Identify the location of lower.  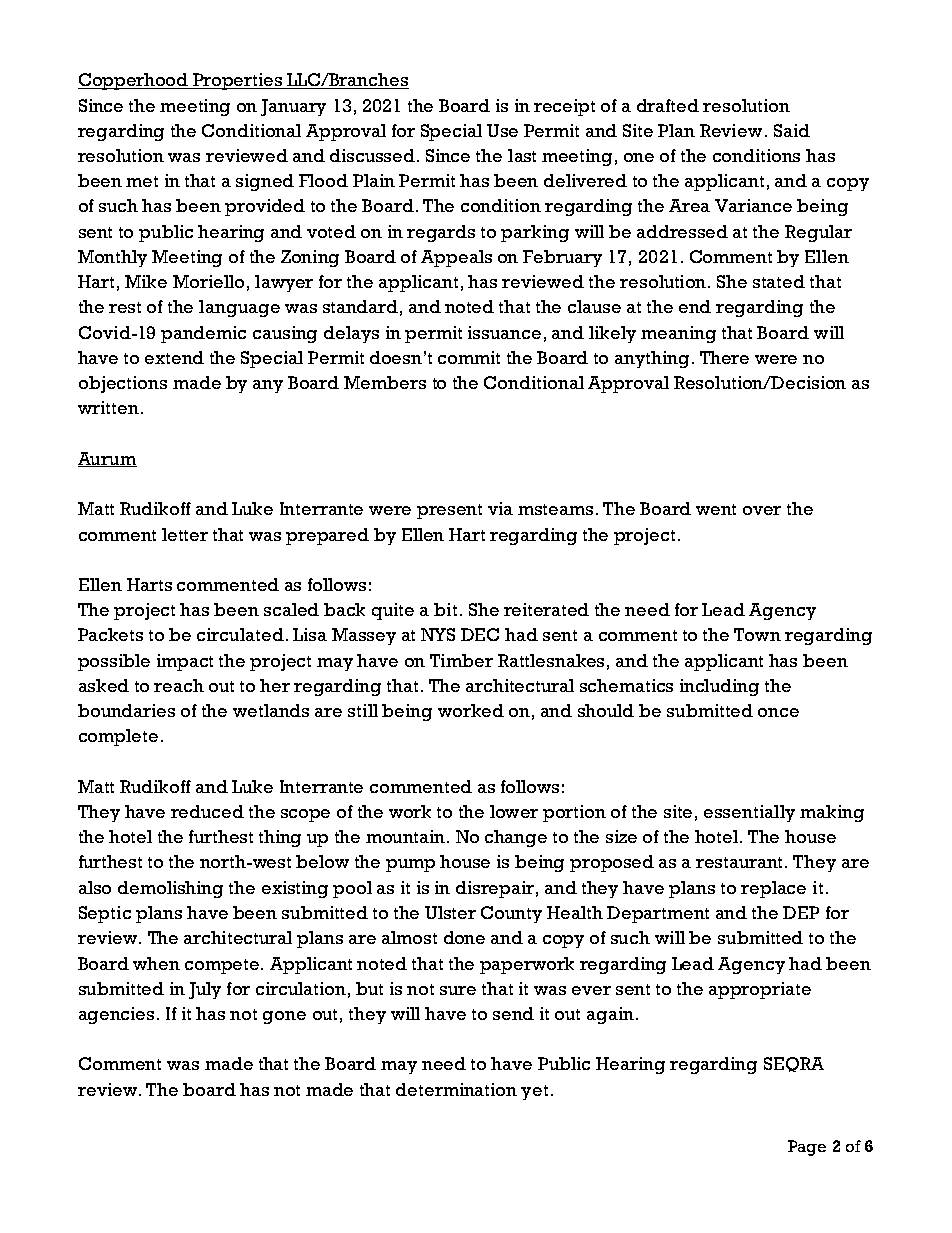
(514, 811).
